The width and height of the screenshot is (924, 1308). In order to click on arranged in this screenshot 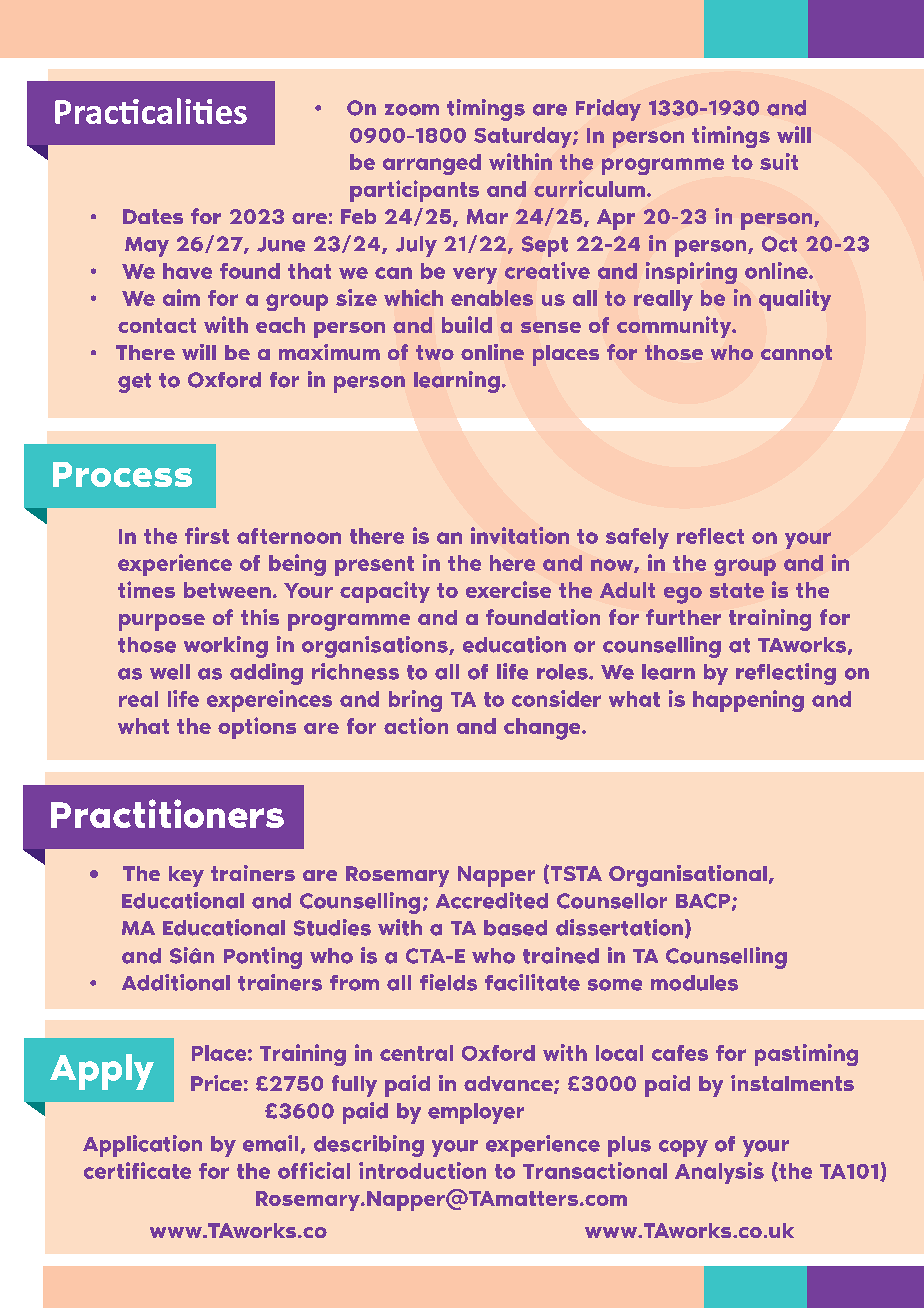, I will do `click(432, 164)`.
